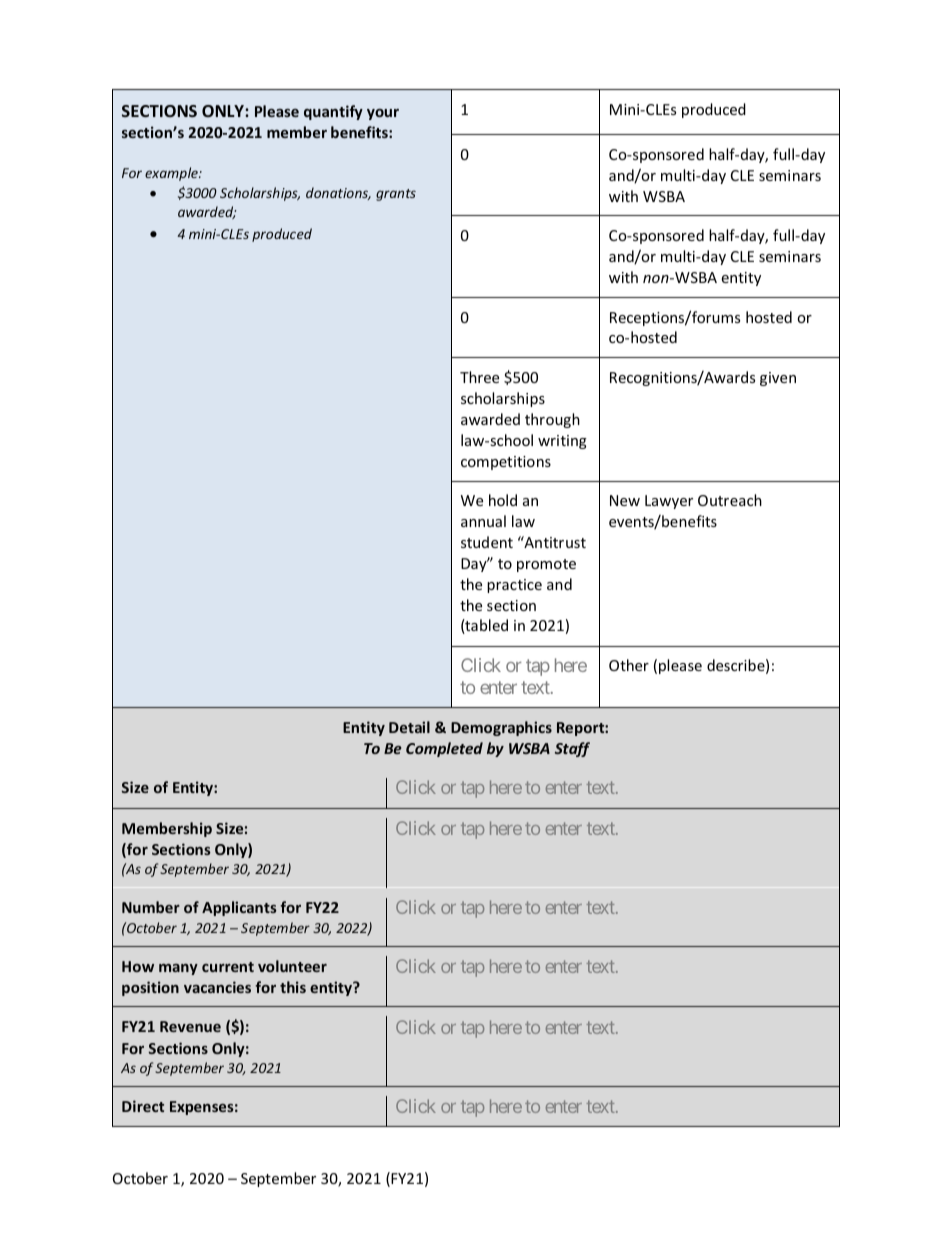 This page has height=1233, width=952. What do you see at coordinates (239, 908) in the page?
I see `Applicants` at bounding box center [239, 908].
